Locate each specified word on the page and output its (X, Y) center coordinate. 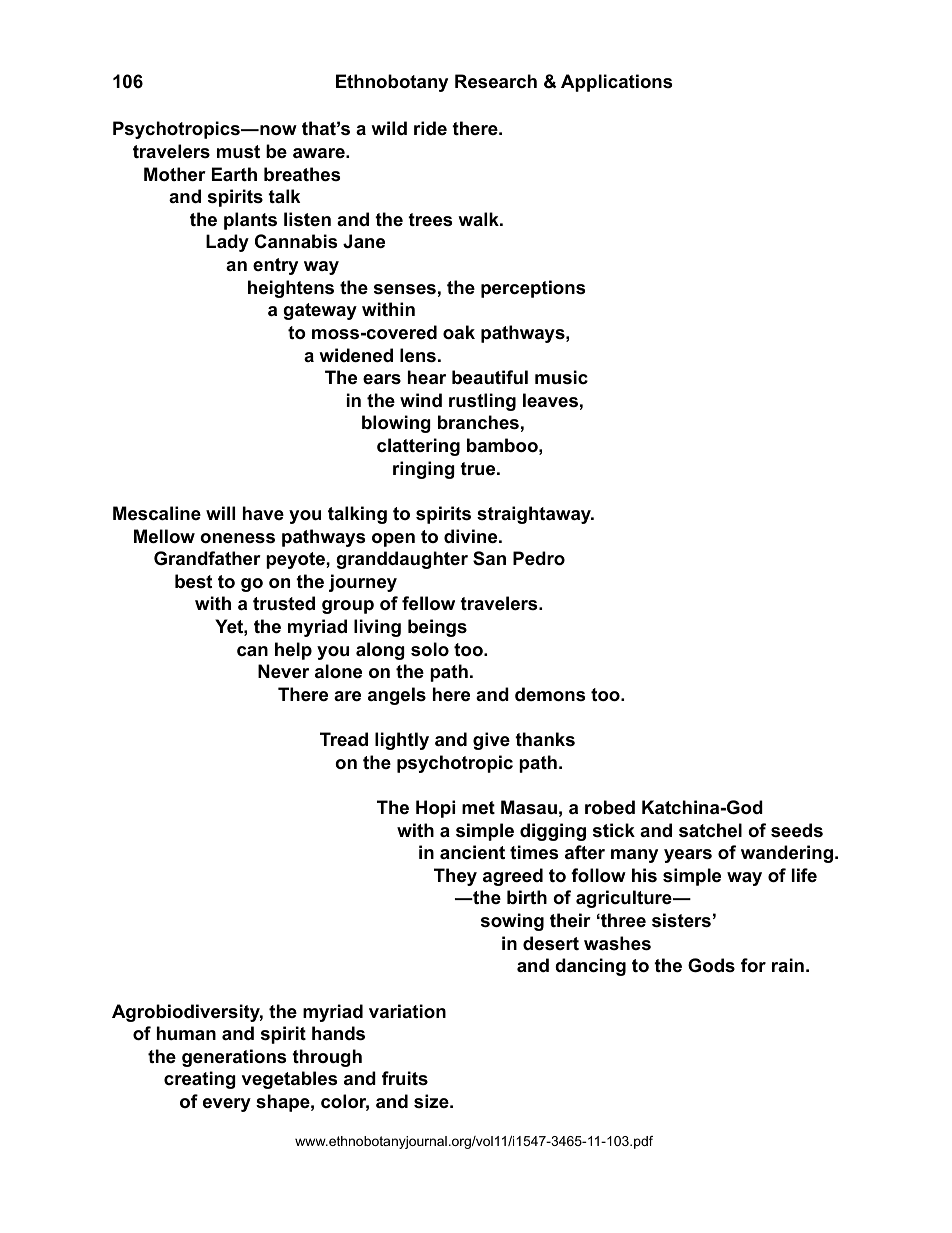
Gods (711, 965)
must (238, 151)
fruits (405, 1078)
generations (234, 1058)
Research (496, 81)
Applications (616, 83)
